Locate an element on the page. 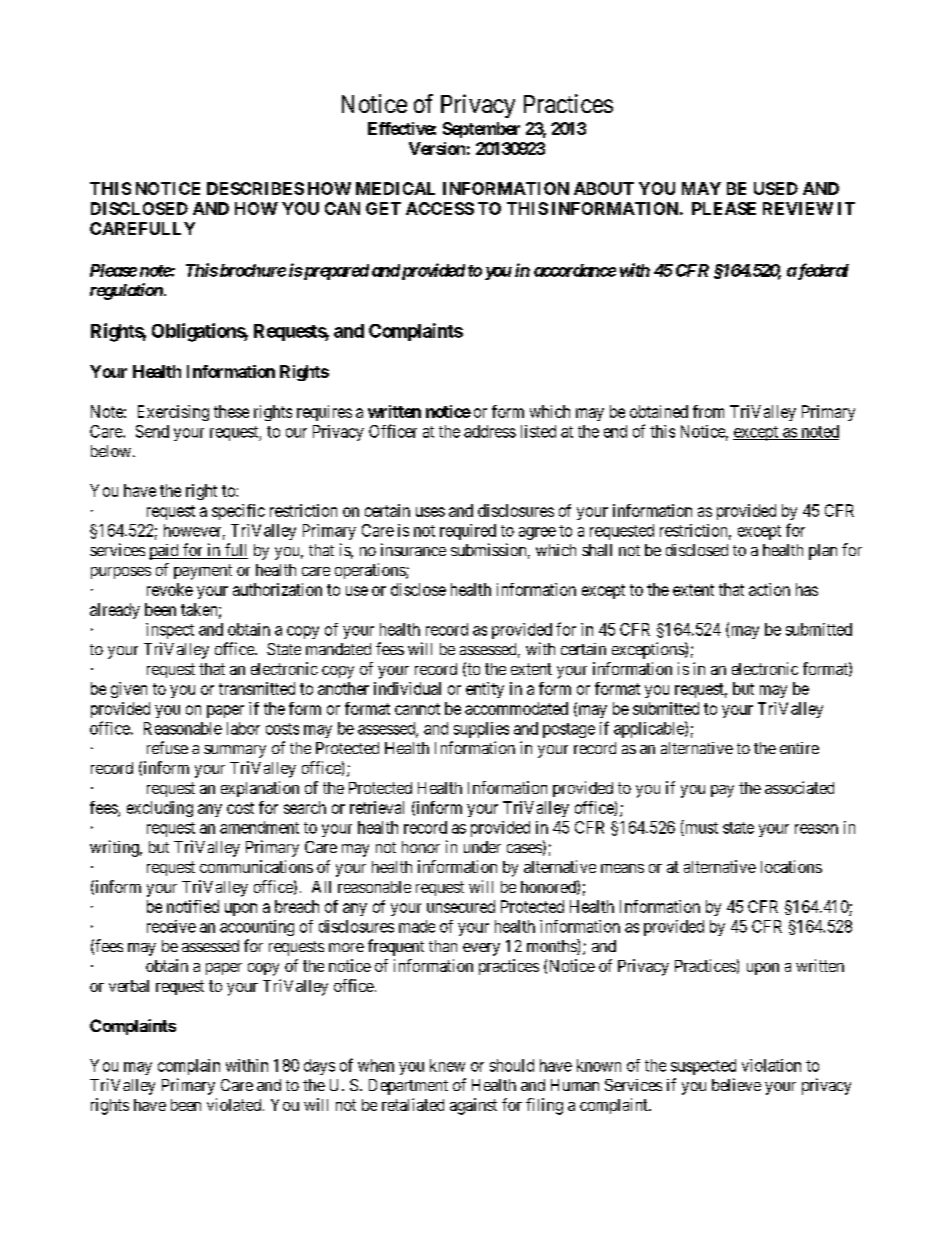  inspect is located at coordinates (170, 631).
